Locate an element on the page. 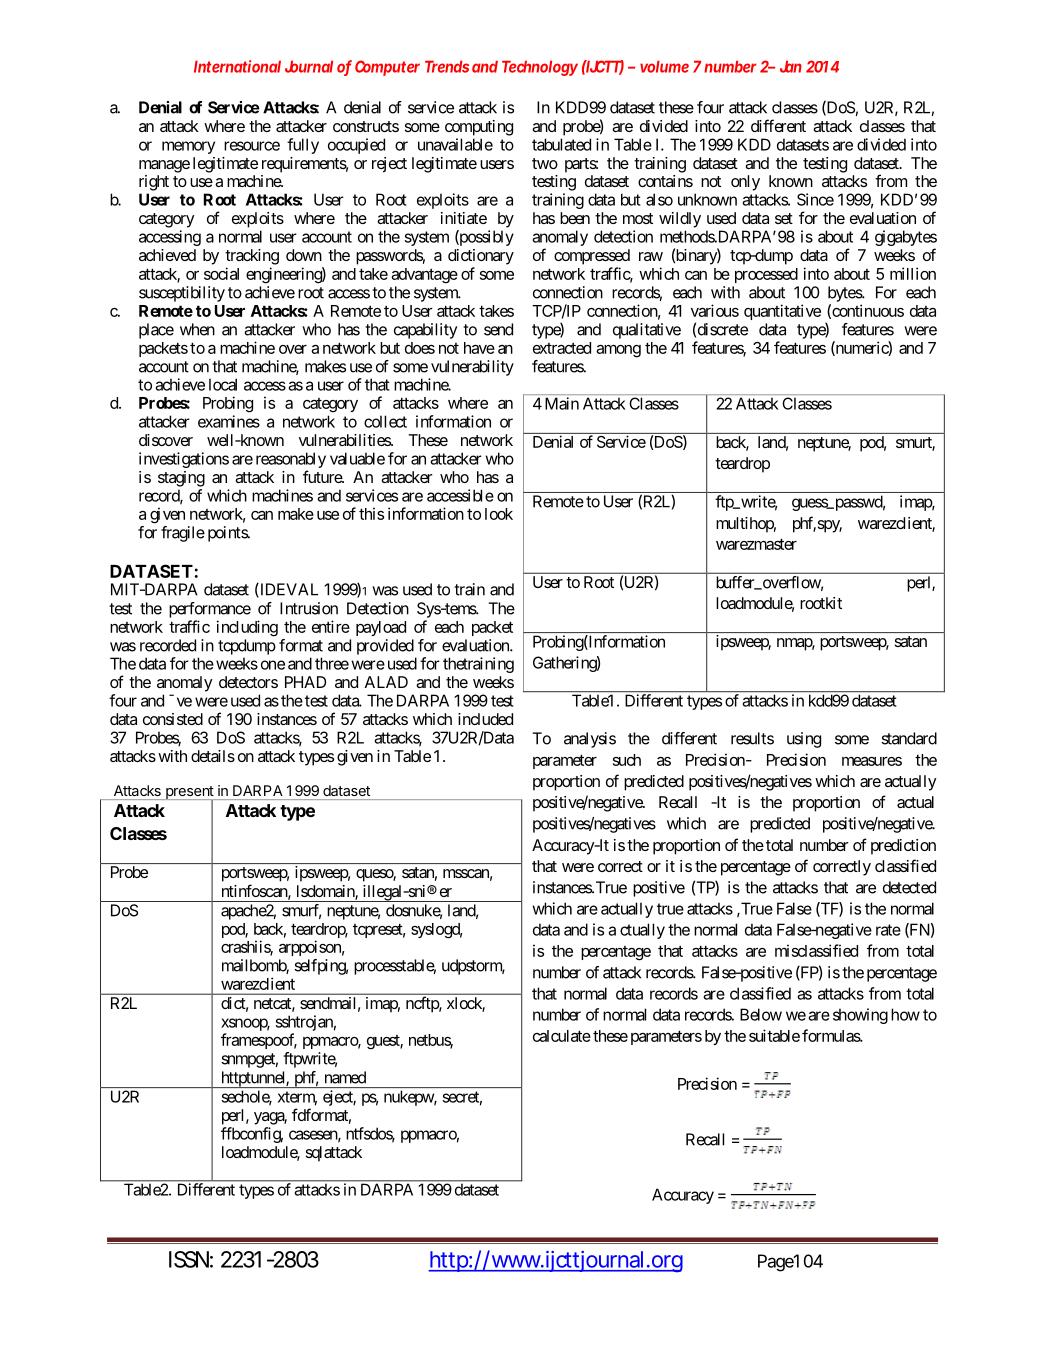 Image resolution: width=1046 pixels, height=1354 pixels. Technology is located at coordinates (540, 68).
